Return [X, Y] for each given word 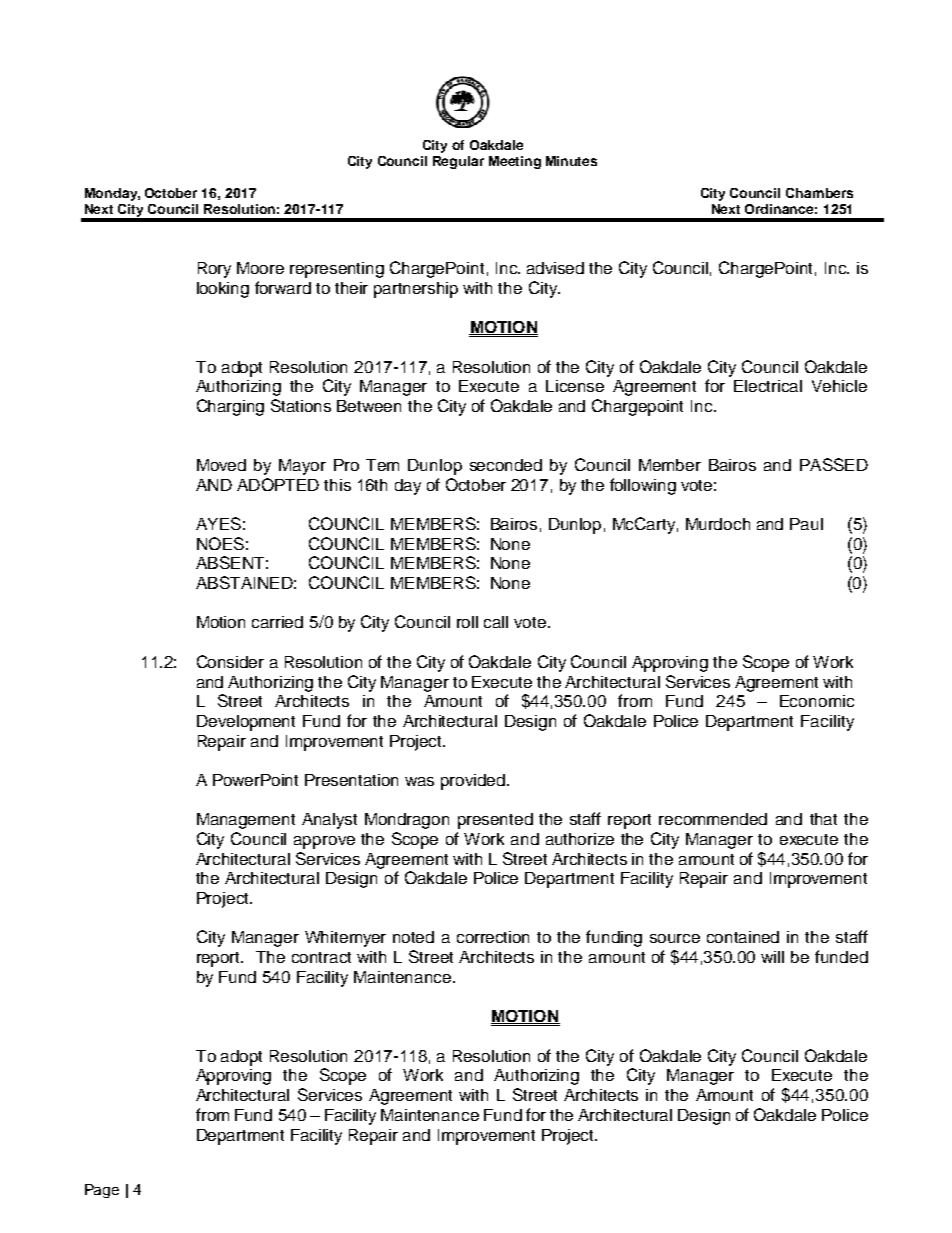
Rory [214, 270]
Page [102, 1191]
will [772, 957]
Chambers [819, 193]
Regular [458, 162]
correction [493, 937]
